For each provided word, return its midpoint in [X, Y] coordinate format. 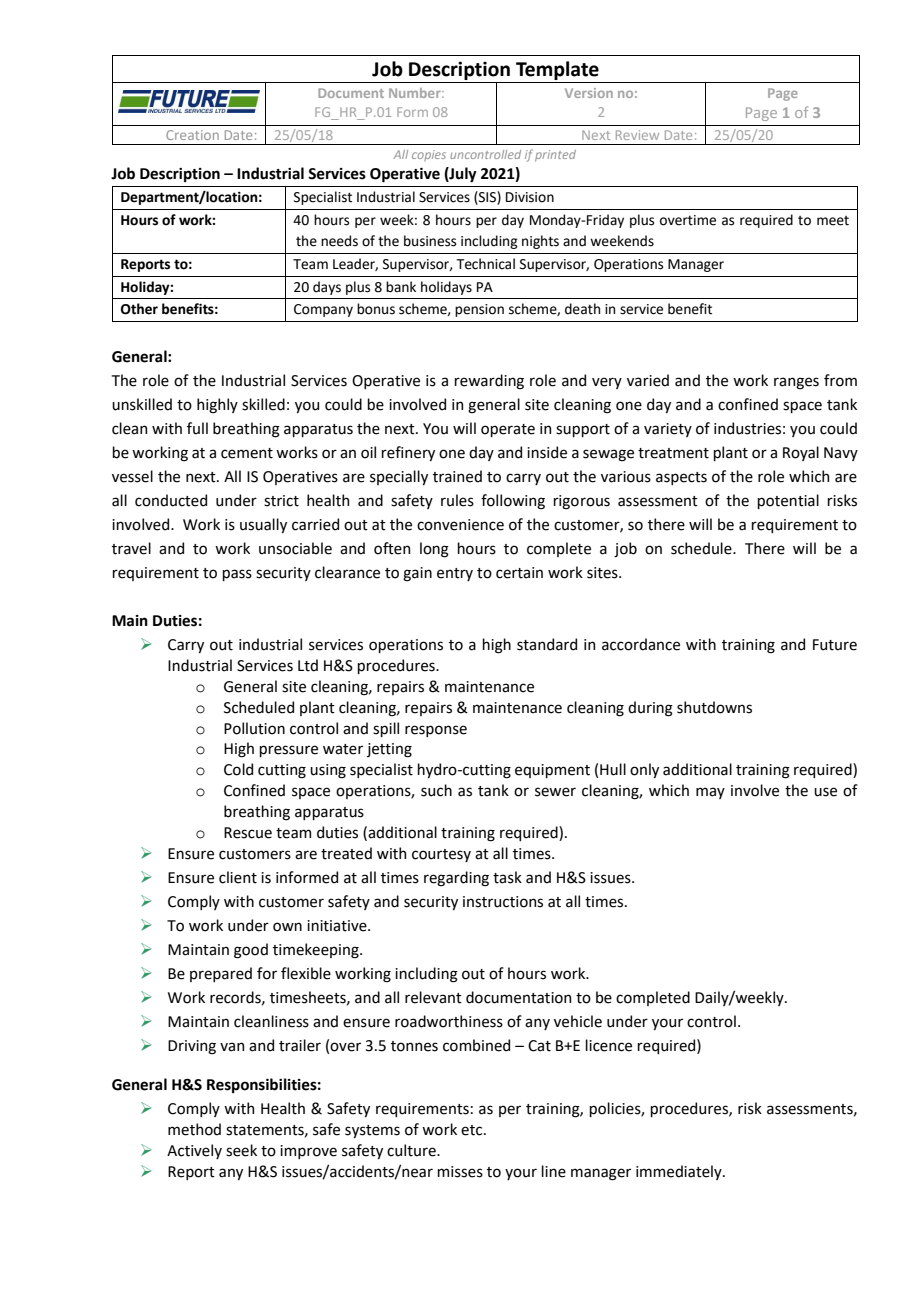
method [194, 1129]
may [710, 793]
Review [637, 135]
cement [247, 453]
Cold [238, 769]
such [436, 790]
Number [416, 93]
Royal [801, 453]
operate [508, 430]
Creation [192, 135]
